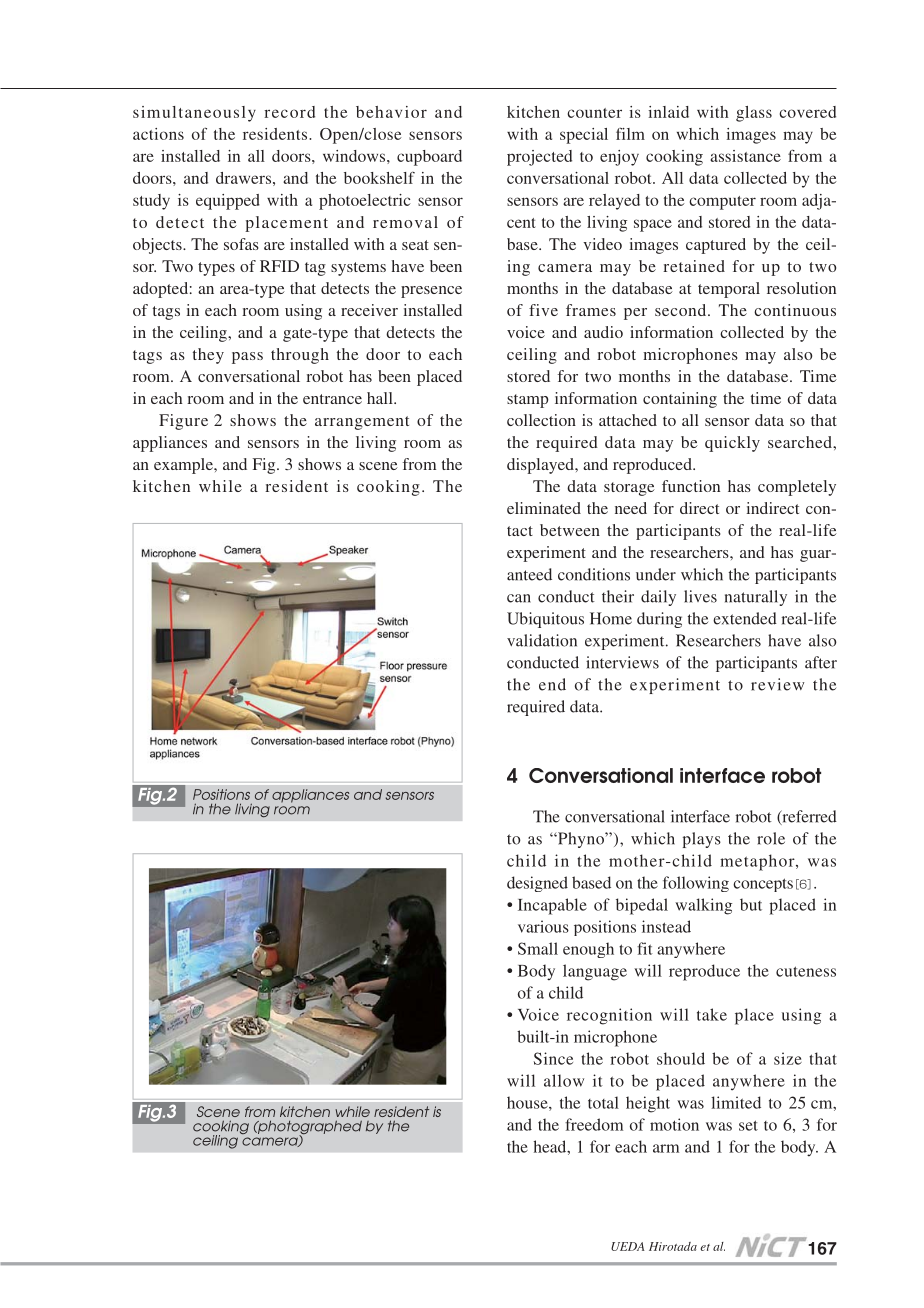  Describe the element at coordinates (243, 178) in the screenshot. I see `drawers` at that location.
